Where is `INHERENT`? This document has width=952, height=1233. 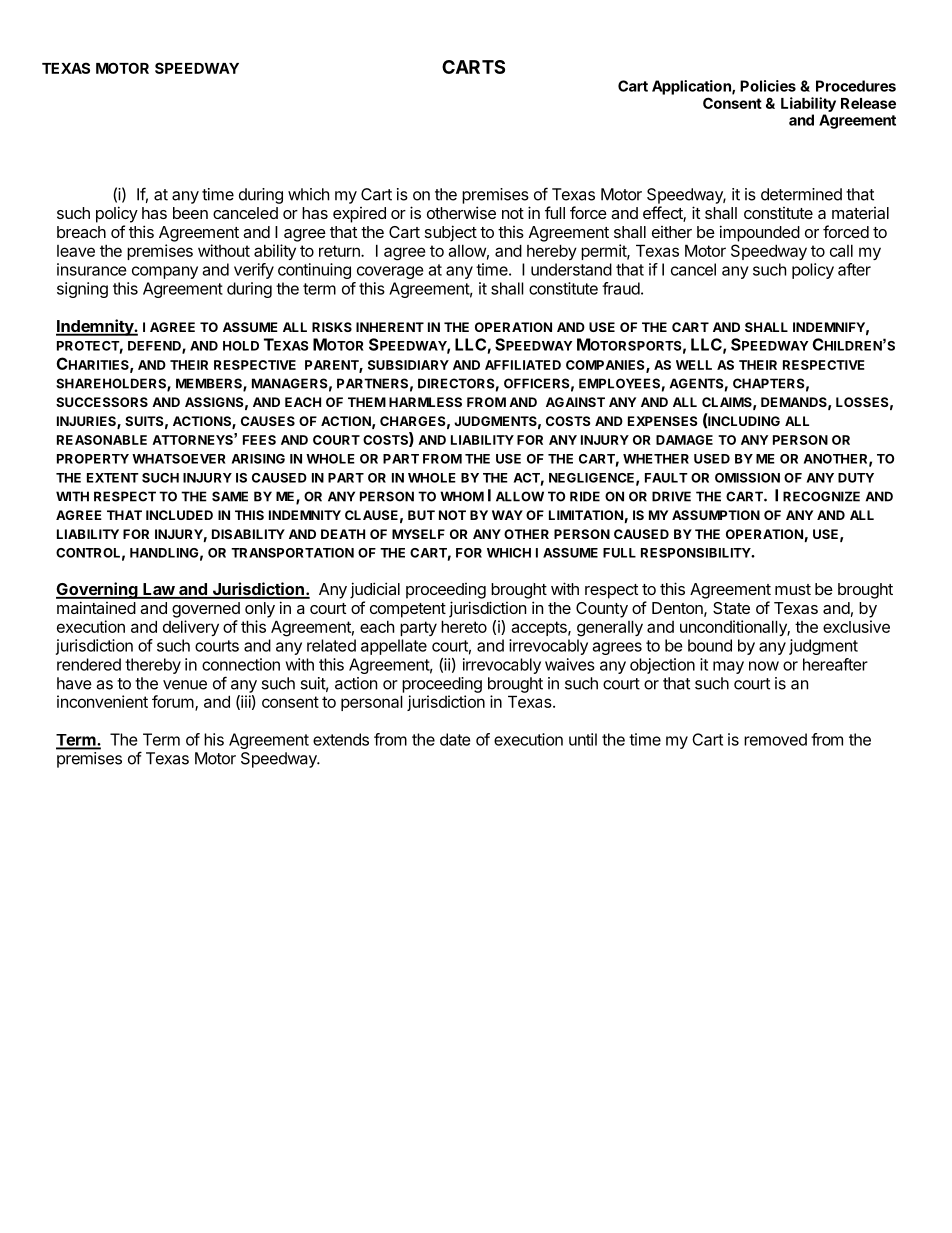 INHERENT is located at coordinates (390, 327).
